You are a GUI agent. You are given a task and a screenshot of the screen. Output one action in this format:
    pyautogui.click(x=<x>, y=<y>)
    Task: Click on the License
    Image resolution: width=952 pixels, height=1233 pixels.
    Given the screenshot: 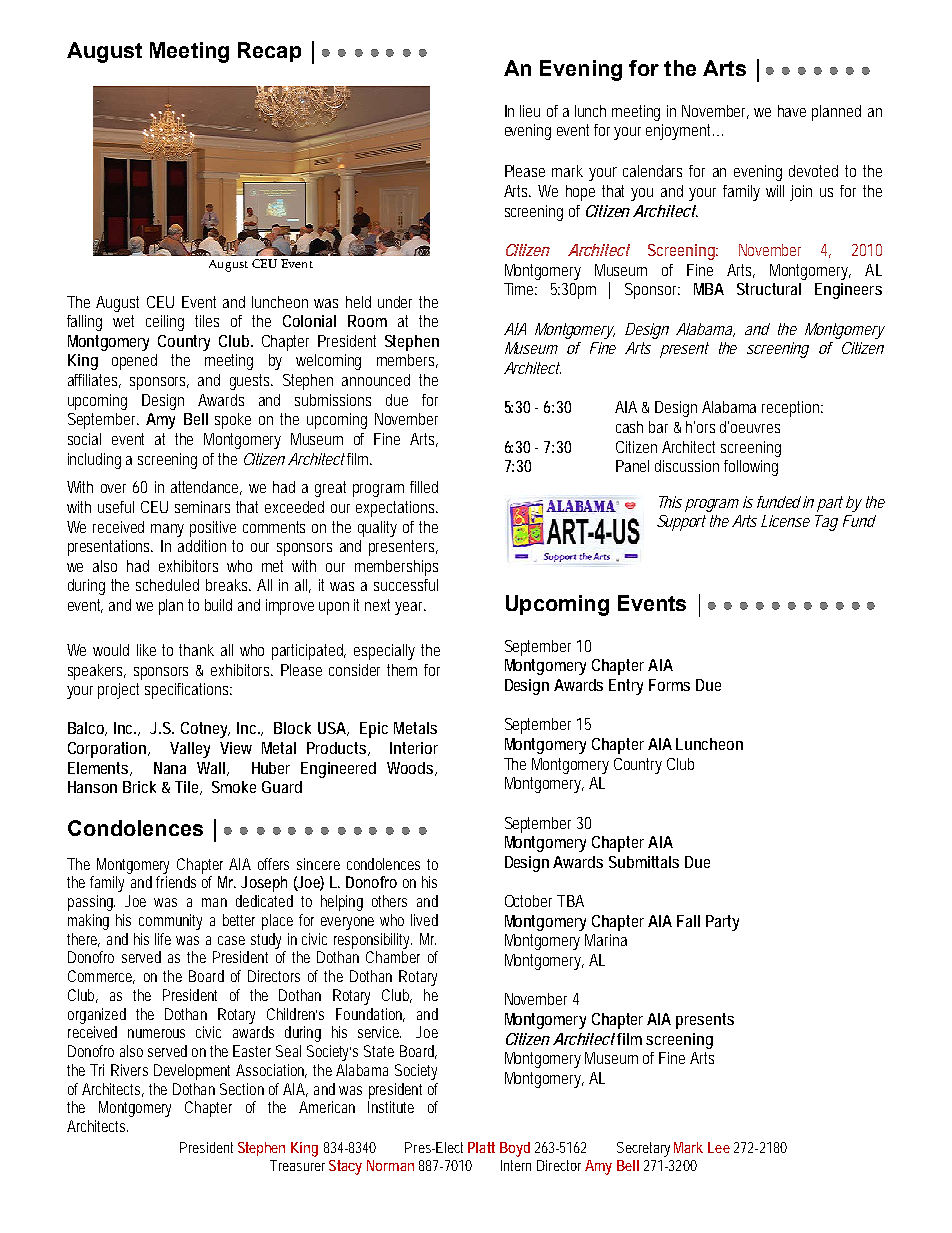 What is the action you would take?
    pyautogui.click(x=785, y=521)
